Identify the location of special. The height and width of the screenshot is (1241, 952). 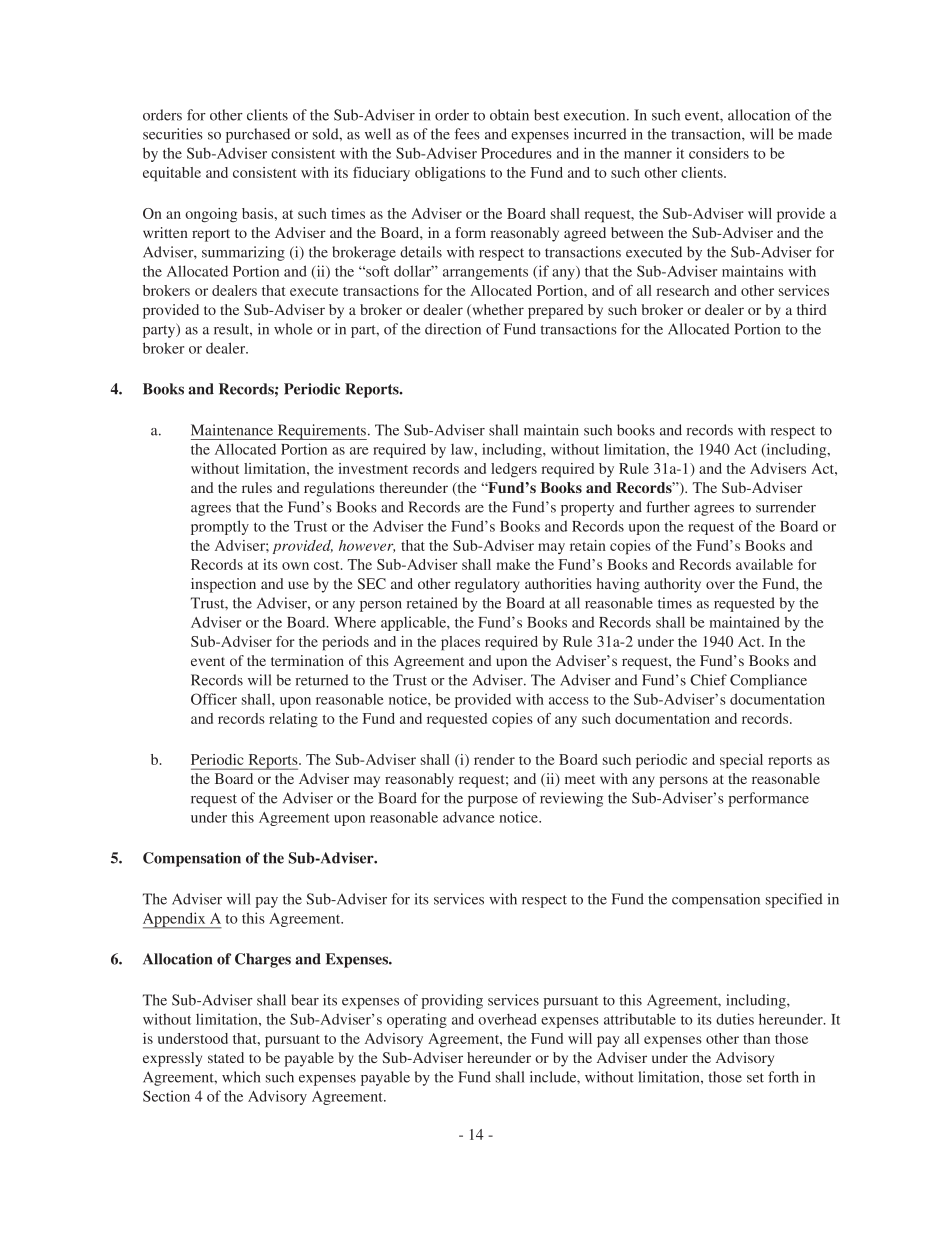
(741, 761).
